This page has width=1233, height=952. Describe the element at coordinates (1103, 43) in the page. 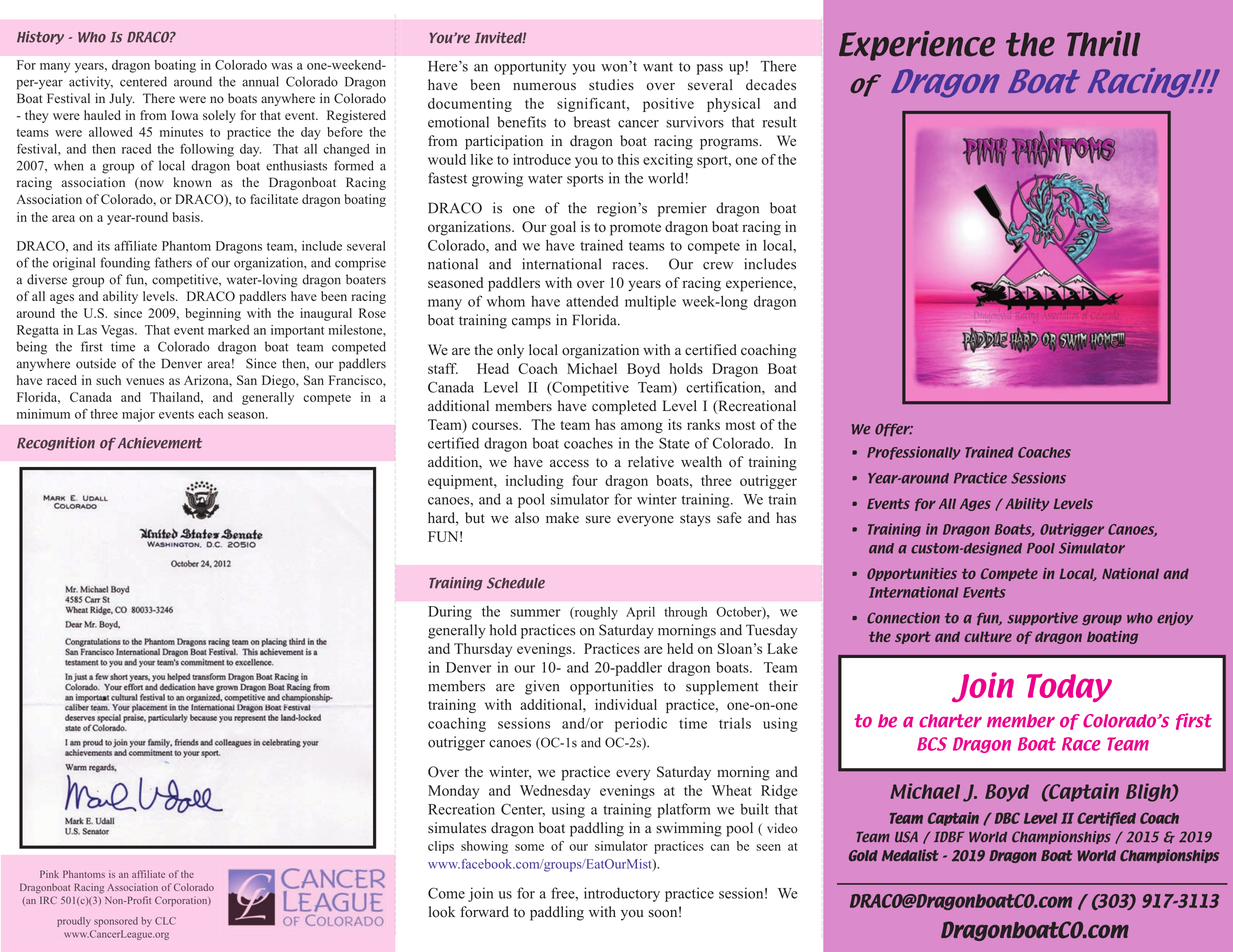

I see `Thrill` at that location.
